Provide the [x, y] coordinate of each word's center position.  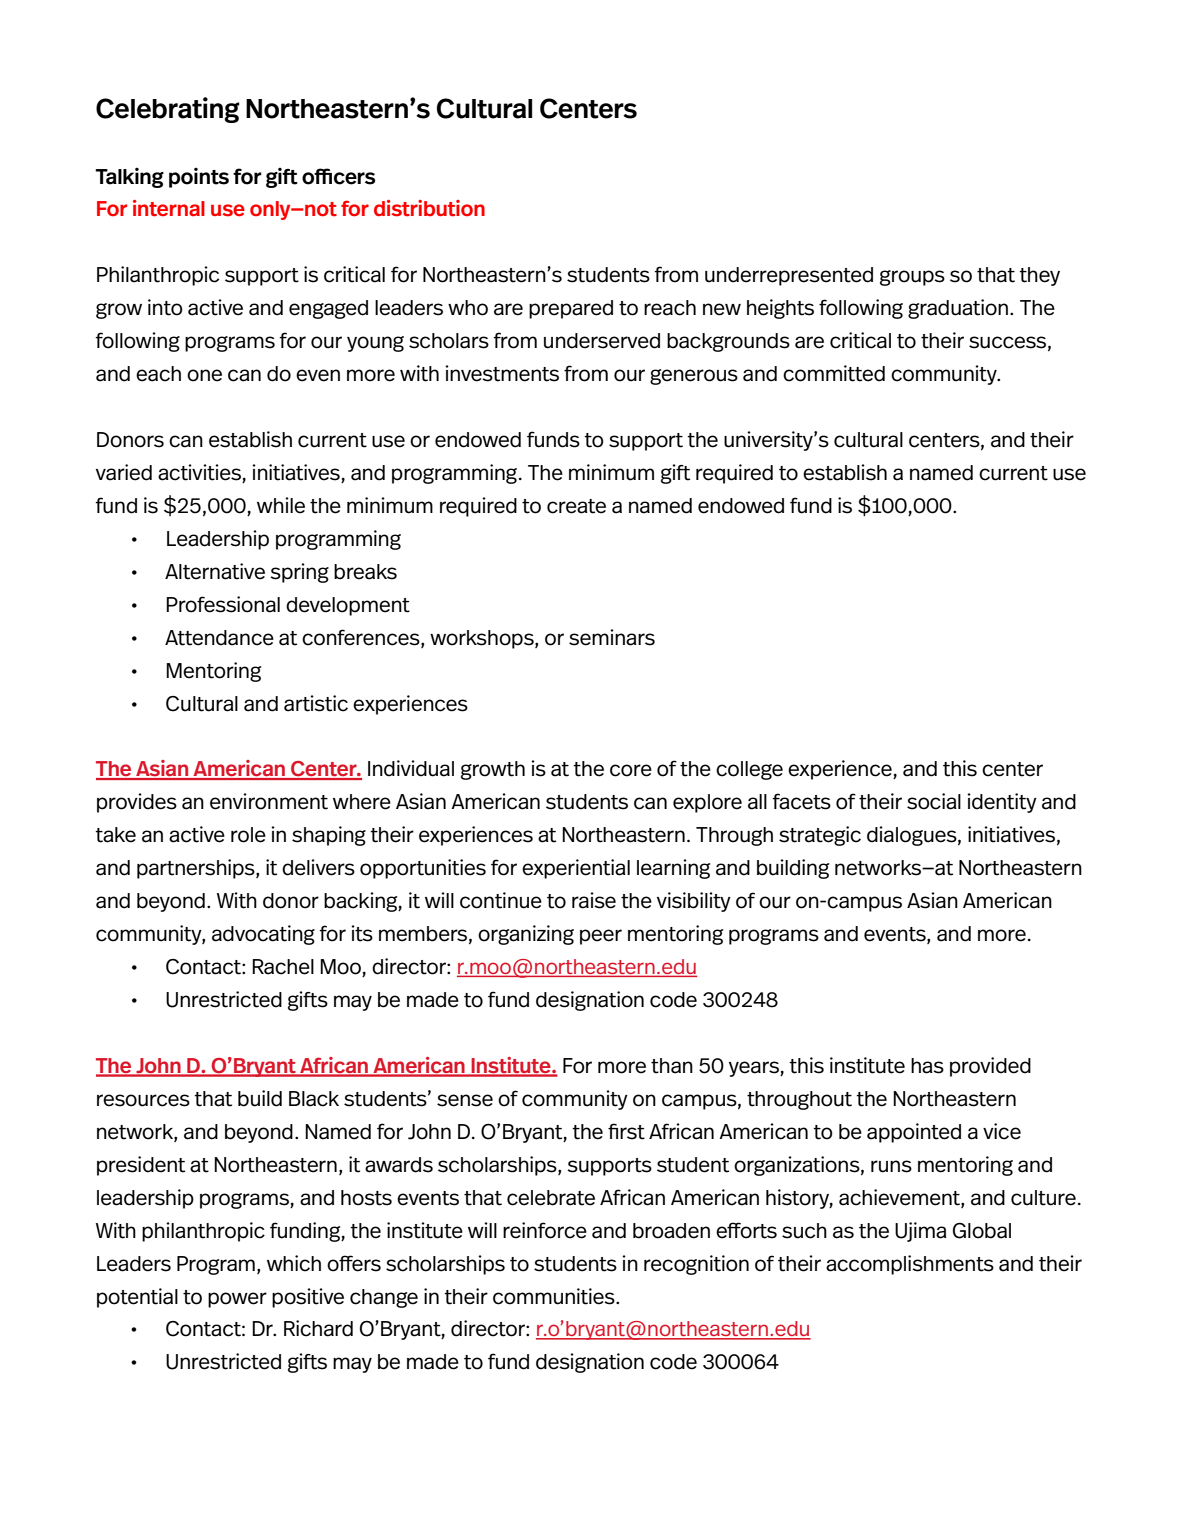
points [199, 178]
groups [912, 278]
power [237, 1300]
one [204, 375]
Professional [223, 604]
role [248, 835]
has [927, 1066]
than [672, 1066]
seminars [612, 637]
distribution [429, 208]
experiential [576, 869]
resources [143, 1100]
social [934, 801]
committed [834, 373]
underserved [602, 341]
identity [1002, 803]
